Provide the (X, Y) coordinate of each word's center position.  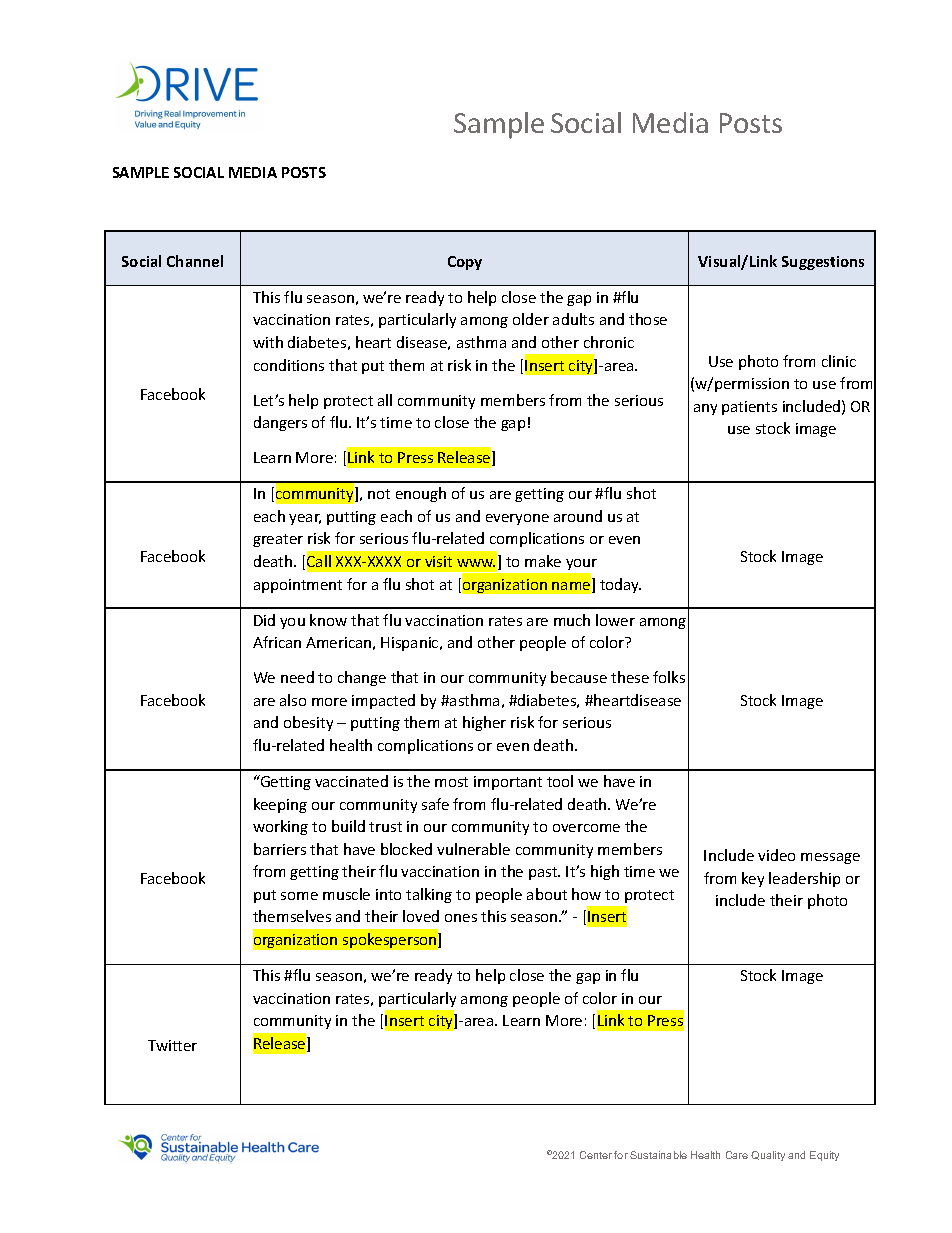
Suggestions (823, 263)
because (579, 677)
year (305, 519)
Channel (195, 261)
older (531, 319)
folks (669, 677)
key (753, 879)
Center (596, 1155)
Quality (768, 1156)
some (299, 896)
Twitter (172, 1045)
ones (461, 918)
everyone (517, 519)
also (293, 700)
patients (749, 408)
